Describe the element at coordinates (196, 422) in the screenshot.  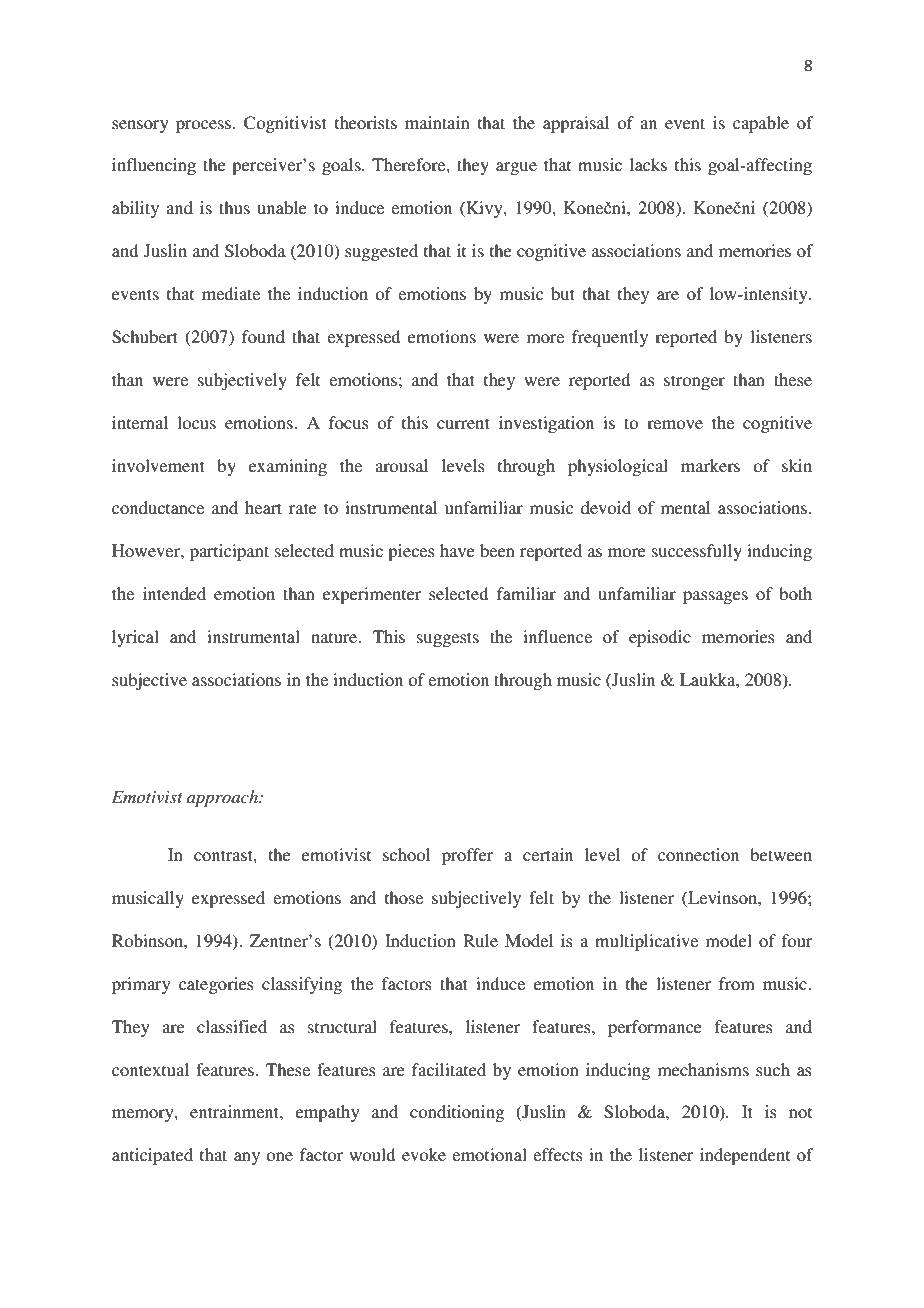
I see `locus` at that location.
